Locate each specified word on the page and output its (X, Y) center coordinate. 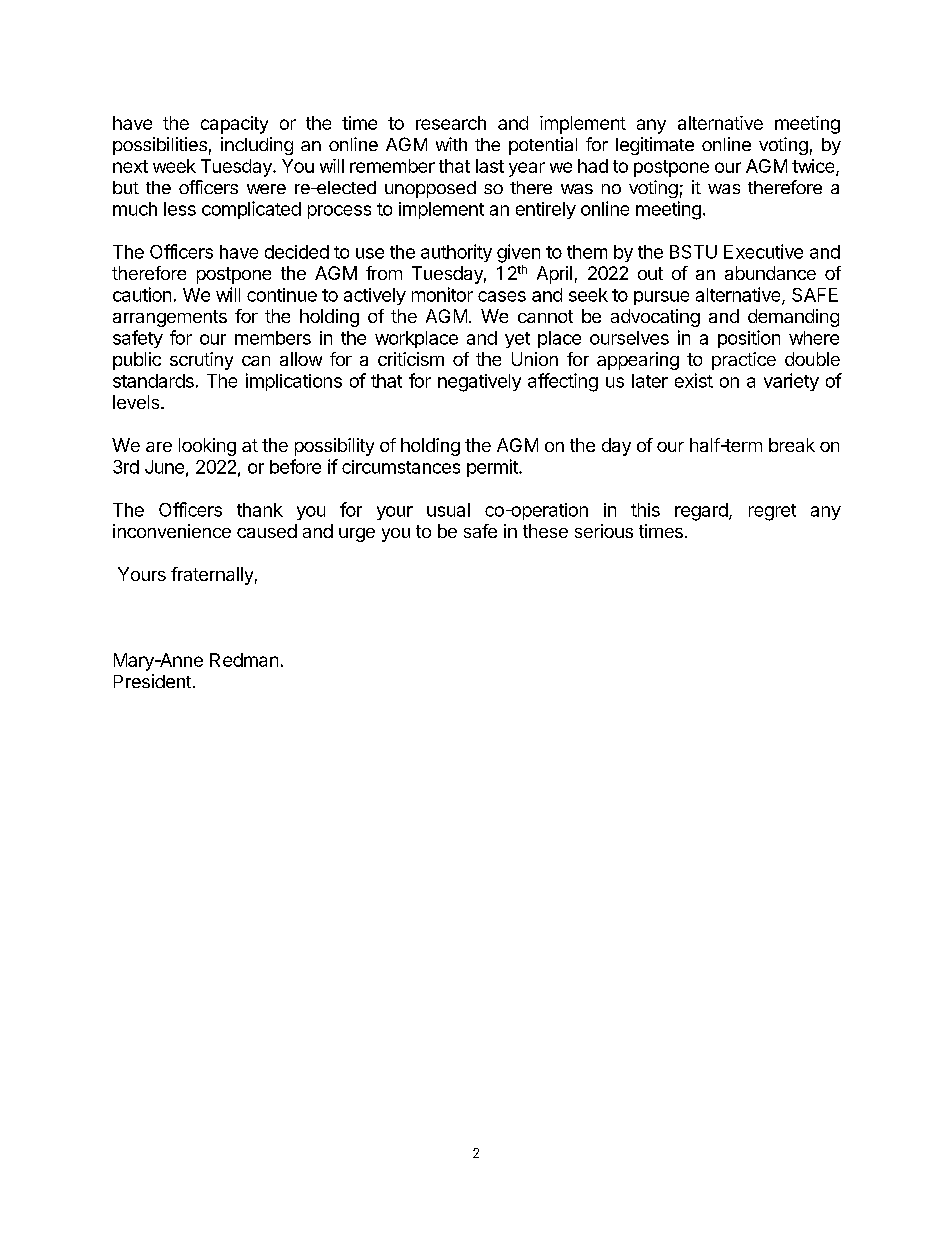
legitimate (655, 146)
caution (142, 294)
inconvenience (172, 531)
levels (137, 402)
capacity (234, 125)
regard (701, 512)
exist (694, 380)
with (451, 144)
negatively (479, 383)
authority (456, 253)
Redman (244, 660)
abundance (770, 273)
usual (448, 510)
